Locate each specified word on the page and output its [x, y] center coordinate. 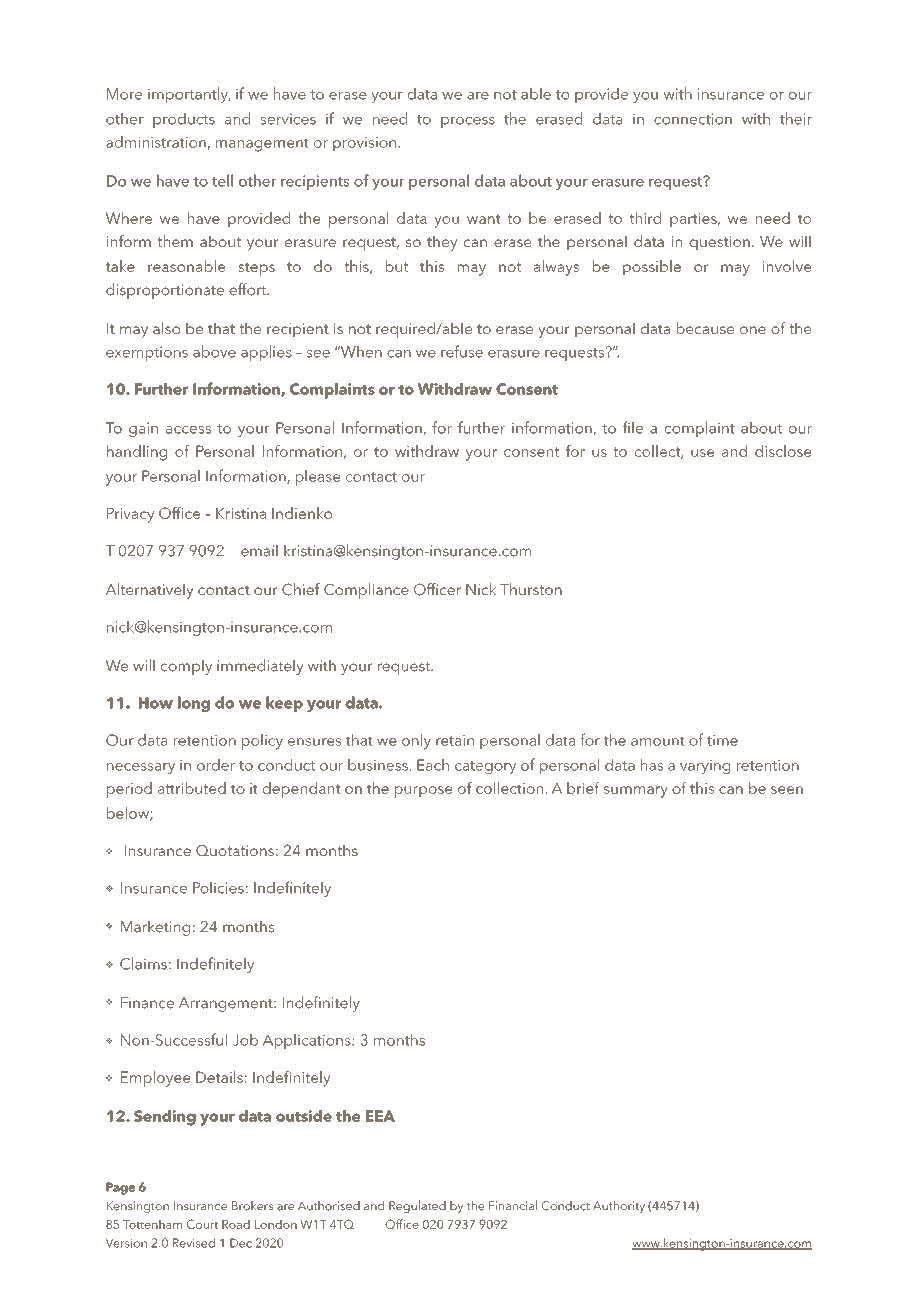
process [468, 122]
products [184, 120]
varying [705, 766]
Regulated [417, 1206]
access [188, 430]
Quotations [235, 850]
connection [693, 119]
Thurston [531, 589]
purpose [424, 792]
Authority [619, 1207]
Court [202, 1224]
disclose [783, 451]
